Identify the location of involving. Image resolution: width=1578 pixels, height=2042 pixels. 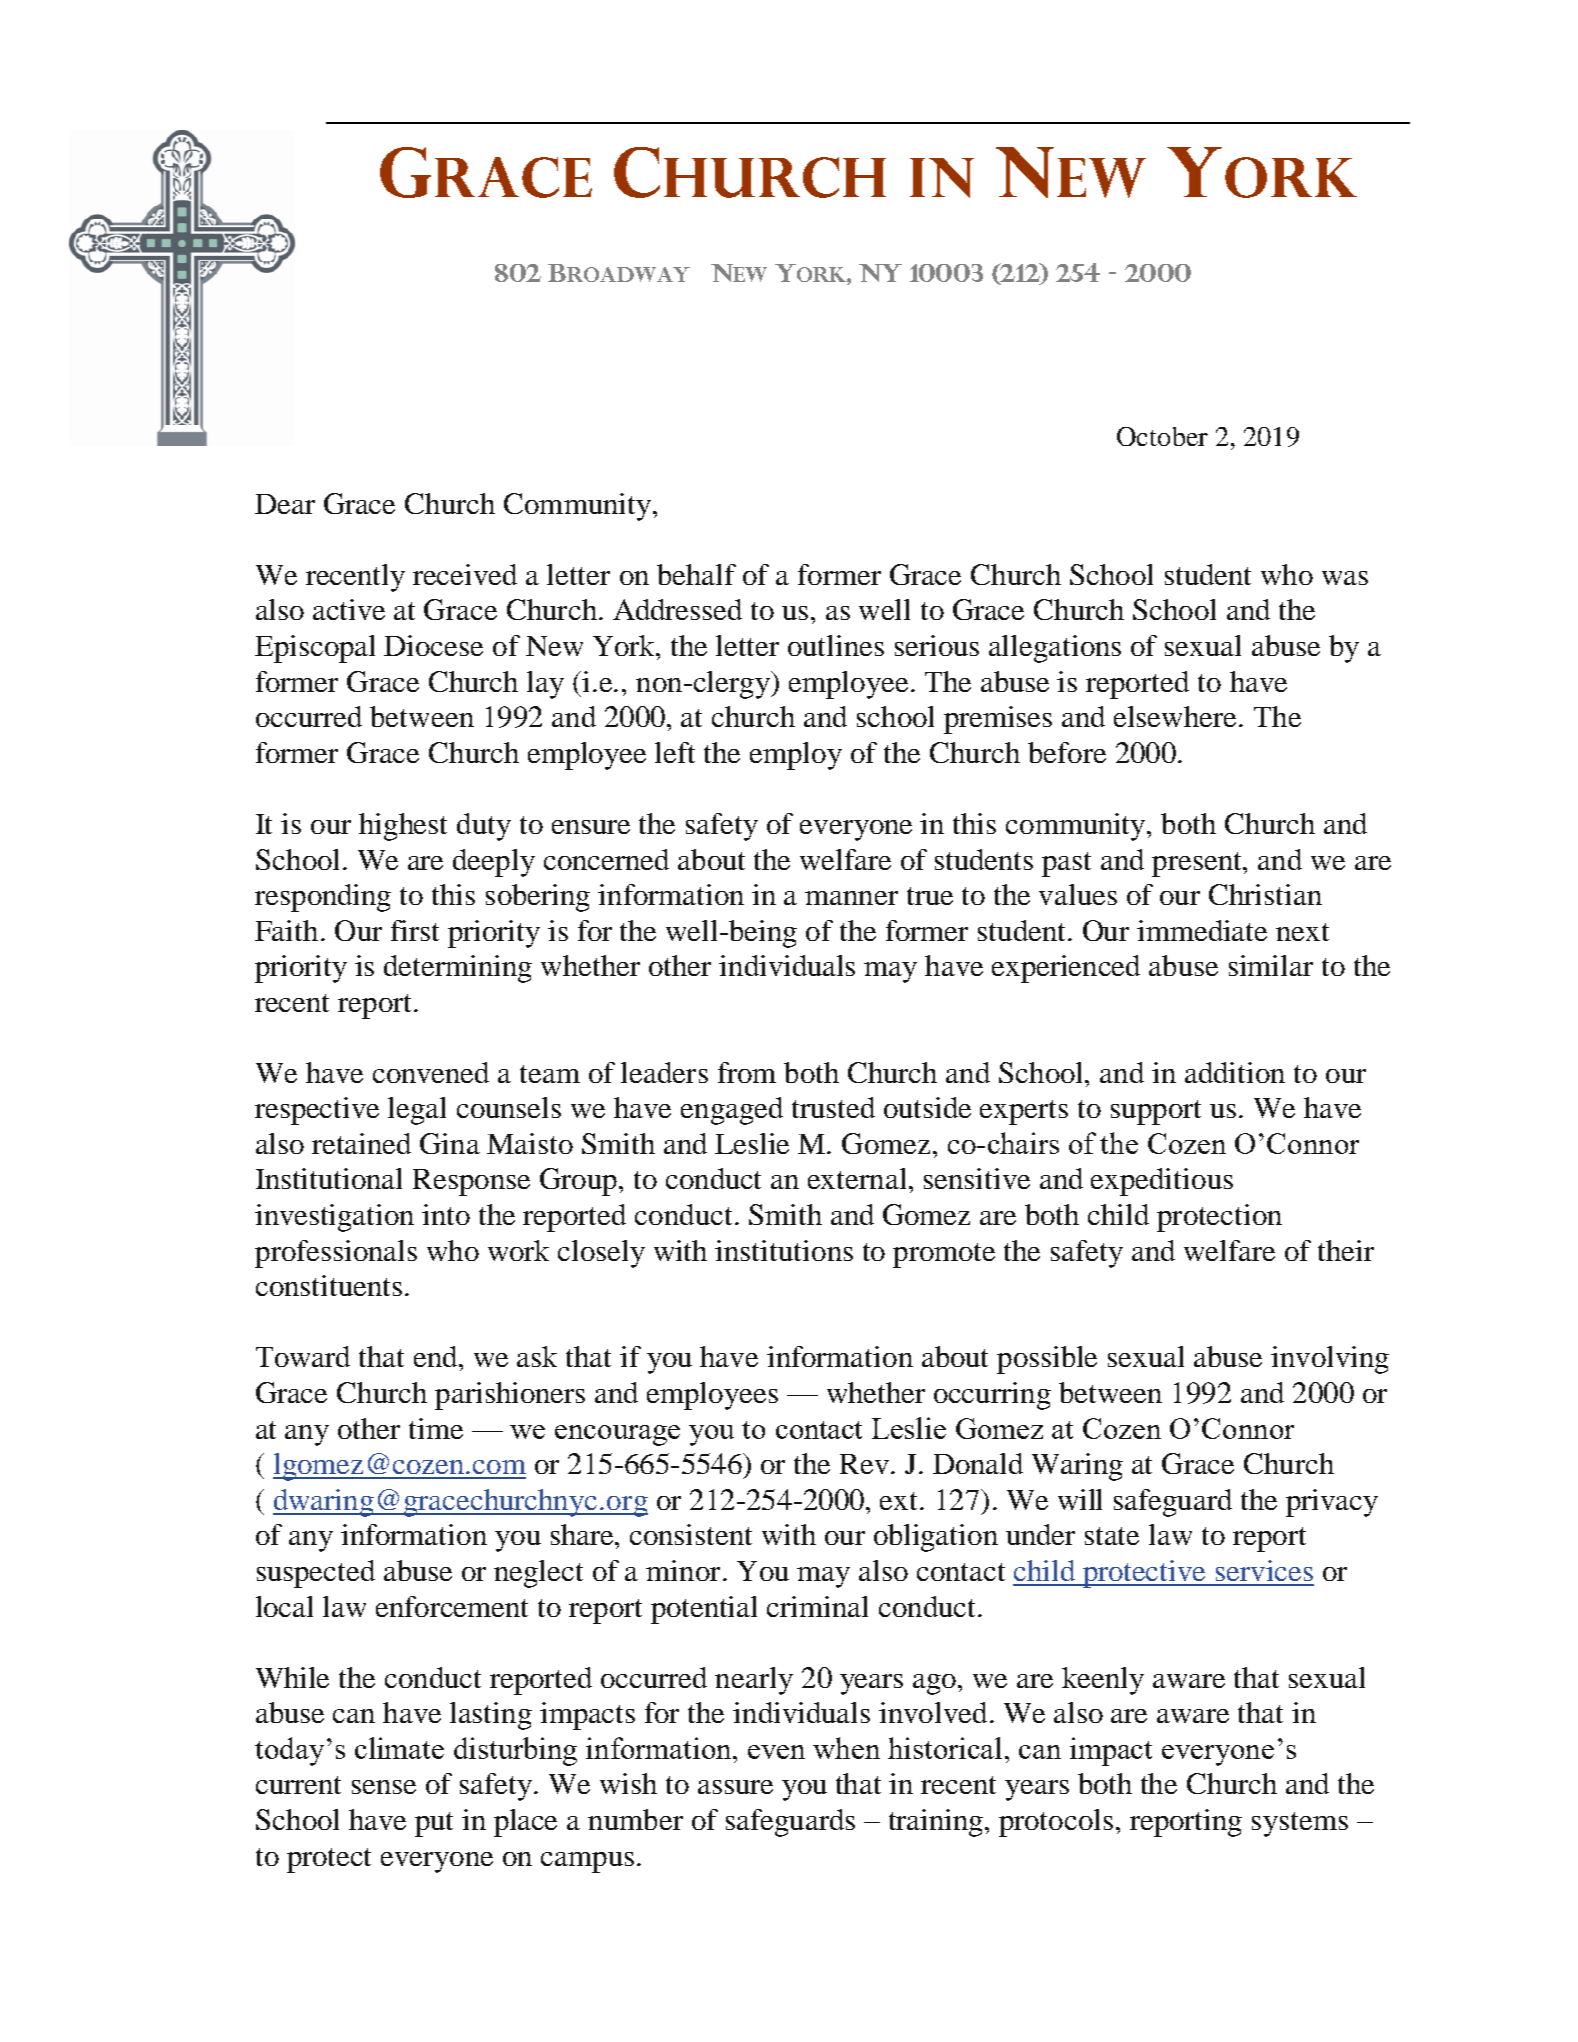
(1330, 1360).
